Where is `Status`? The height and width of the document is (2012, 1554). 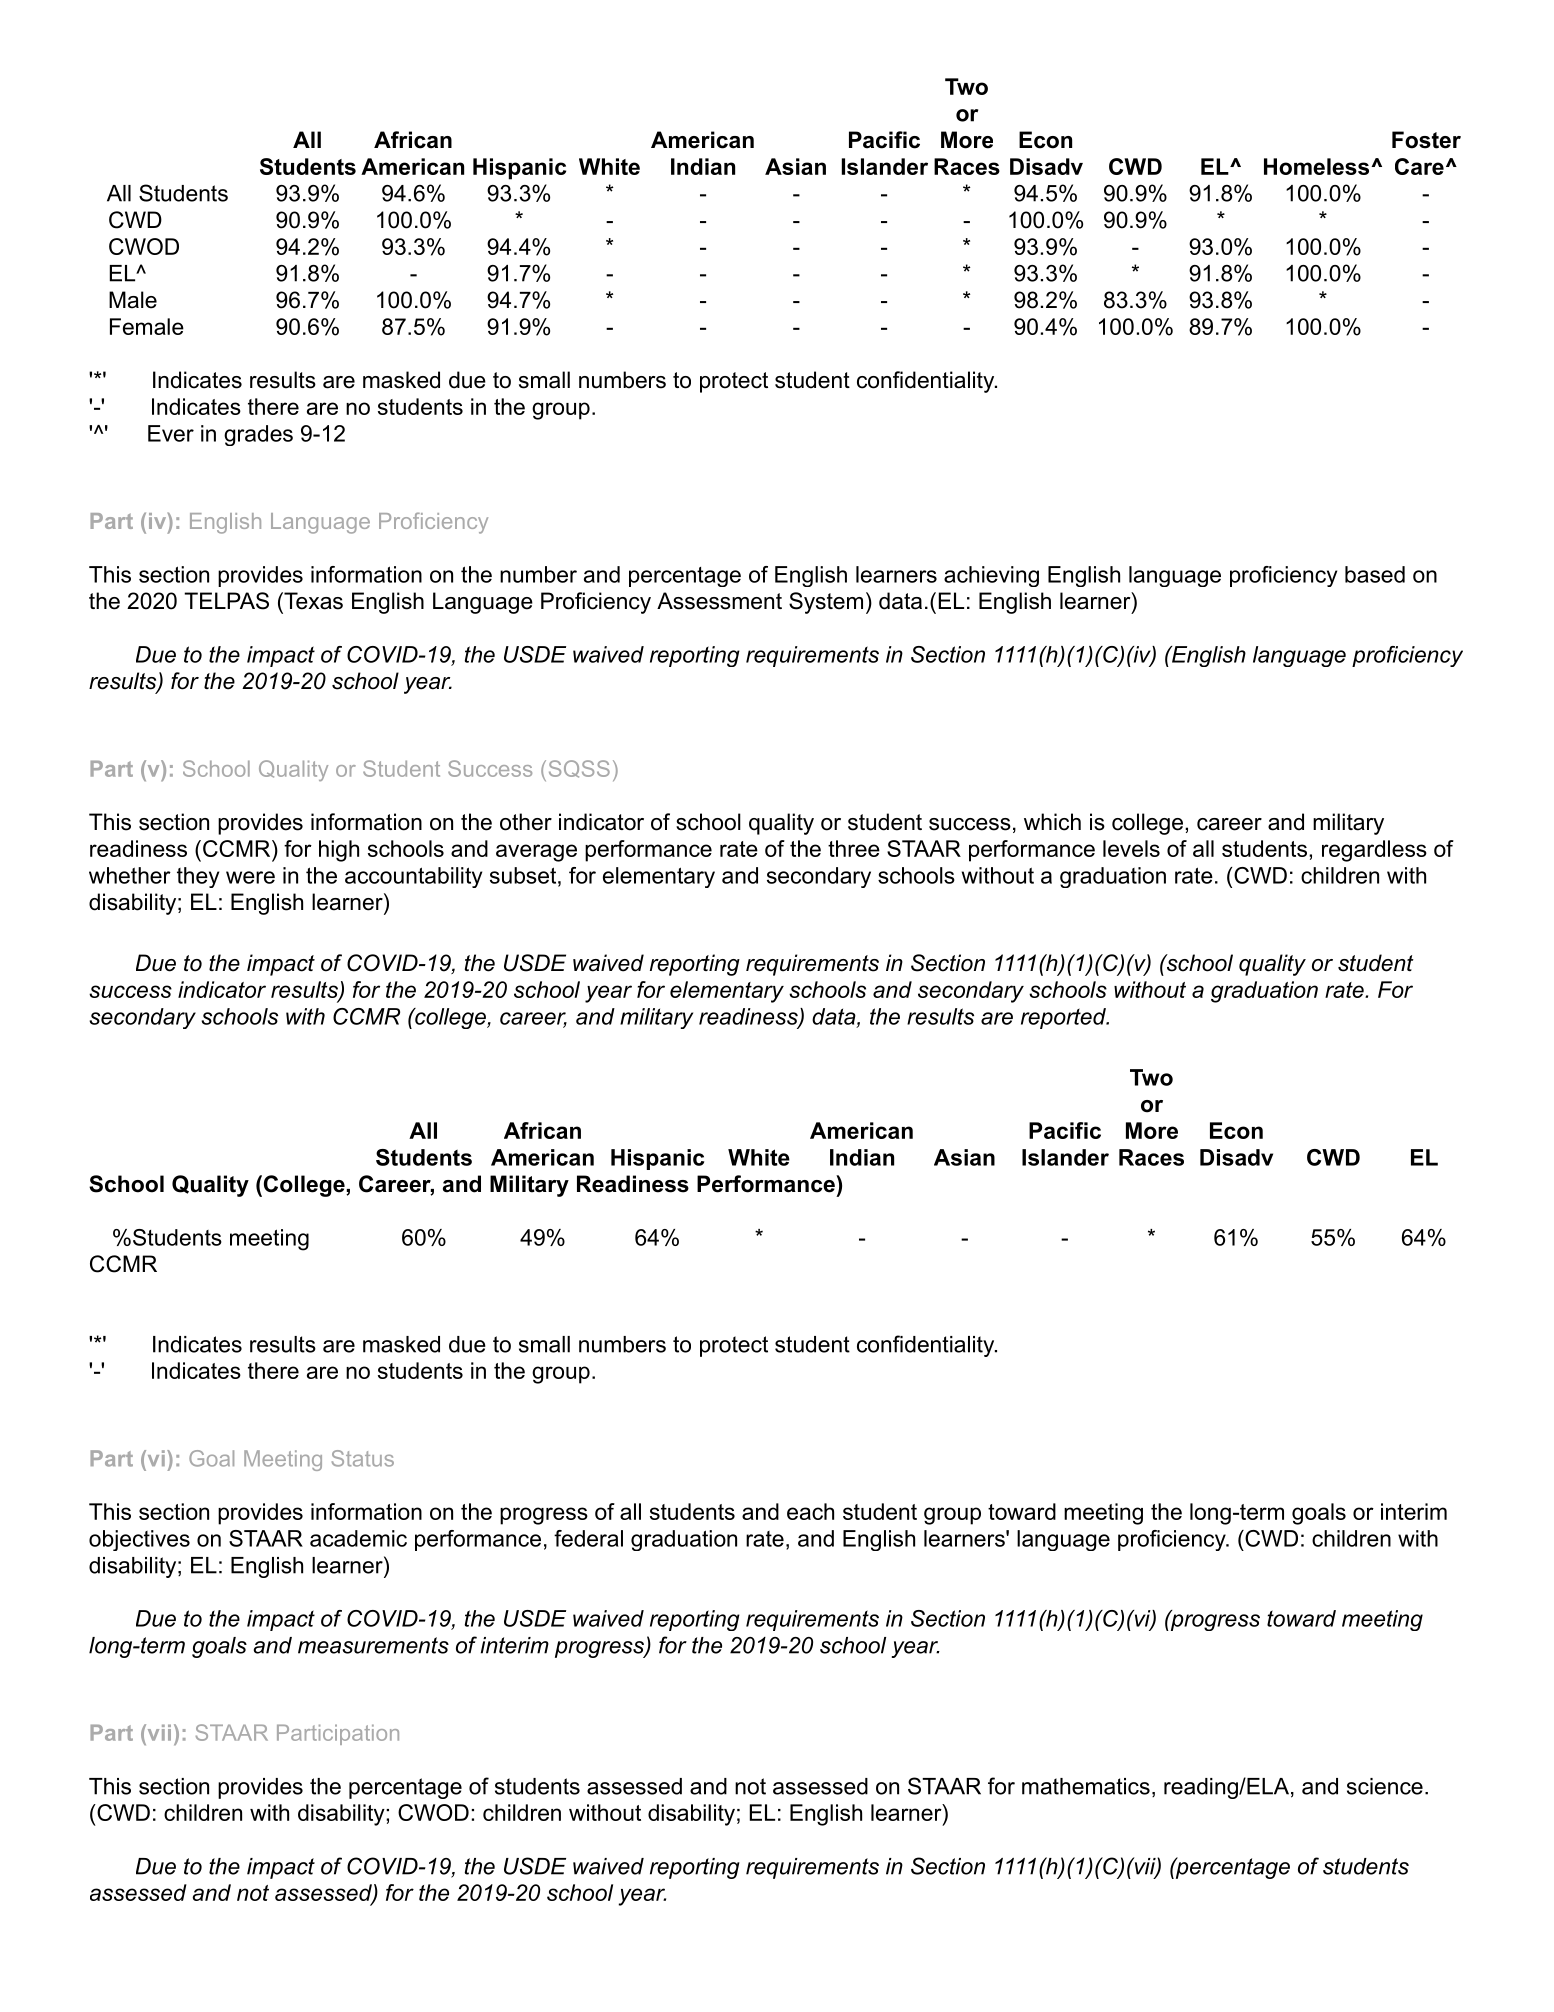 Status is located at coordinates (363, 1458).
